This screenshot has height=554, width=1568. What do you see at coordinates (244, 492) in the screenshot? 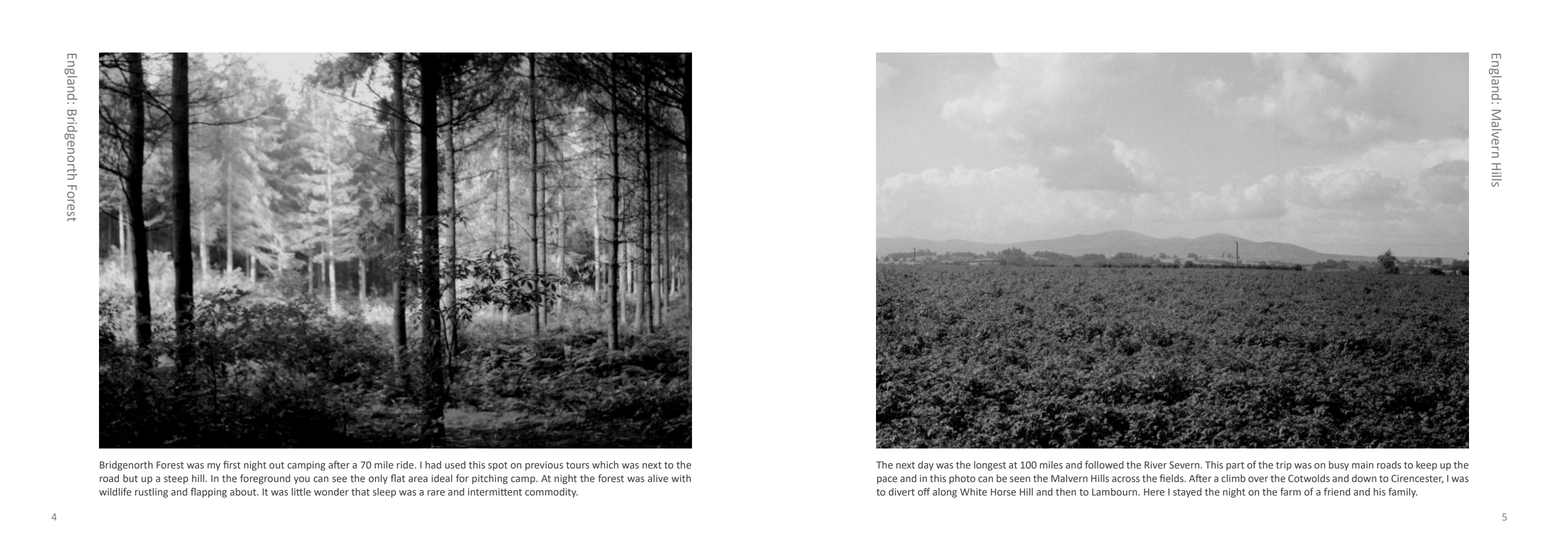
I see `about` at bounding box center [244, 492].
